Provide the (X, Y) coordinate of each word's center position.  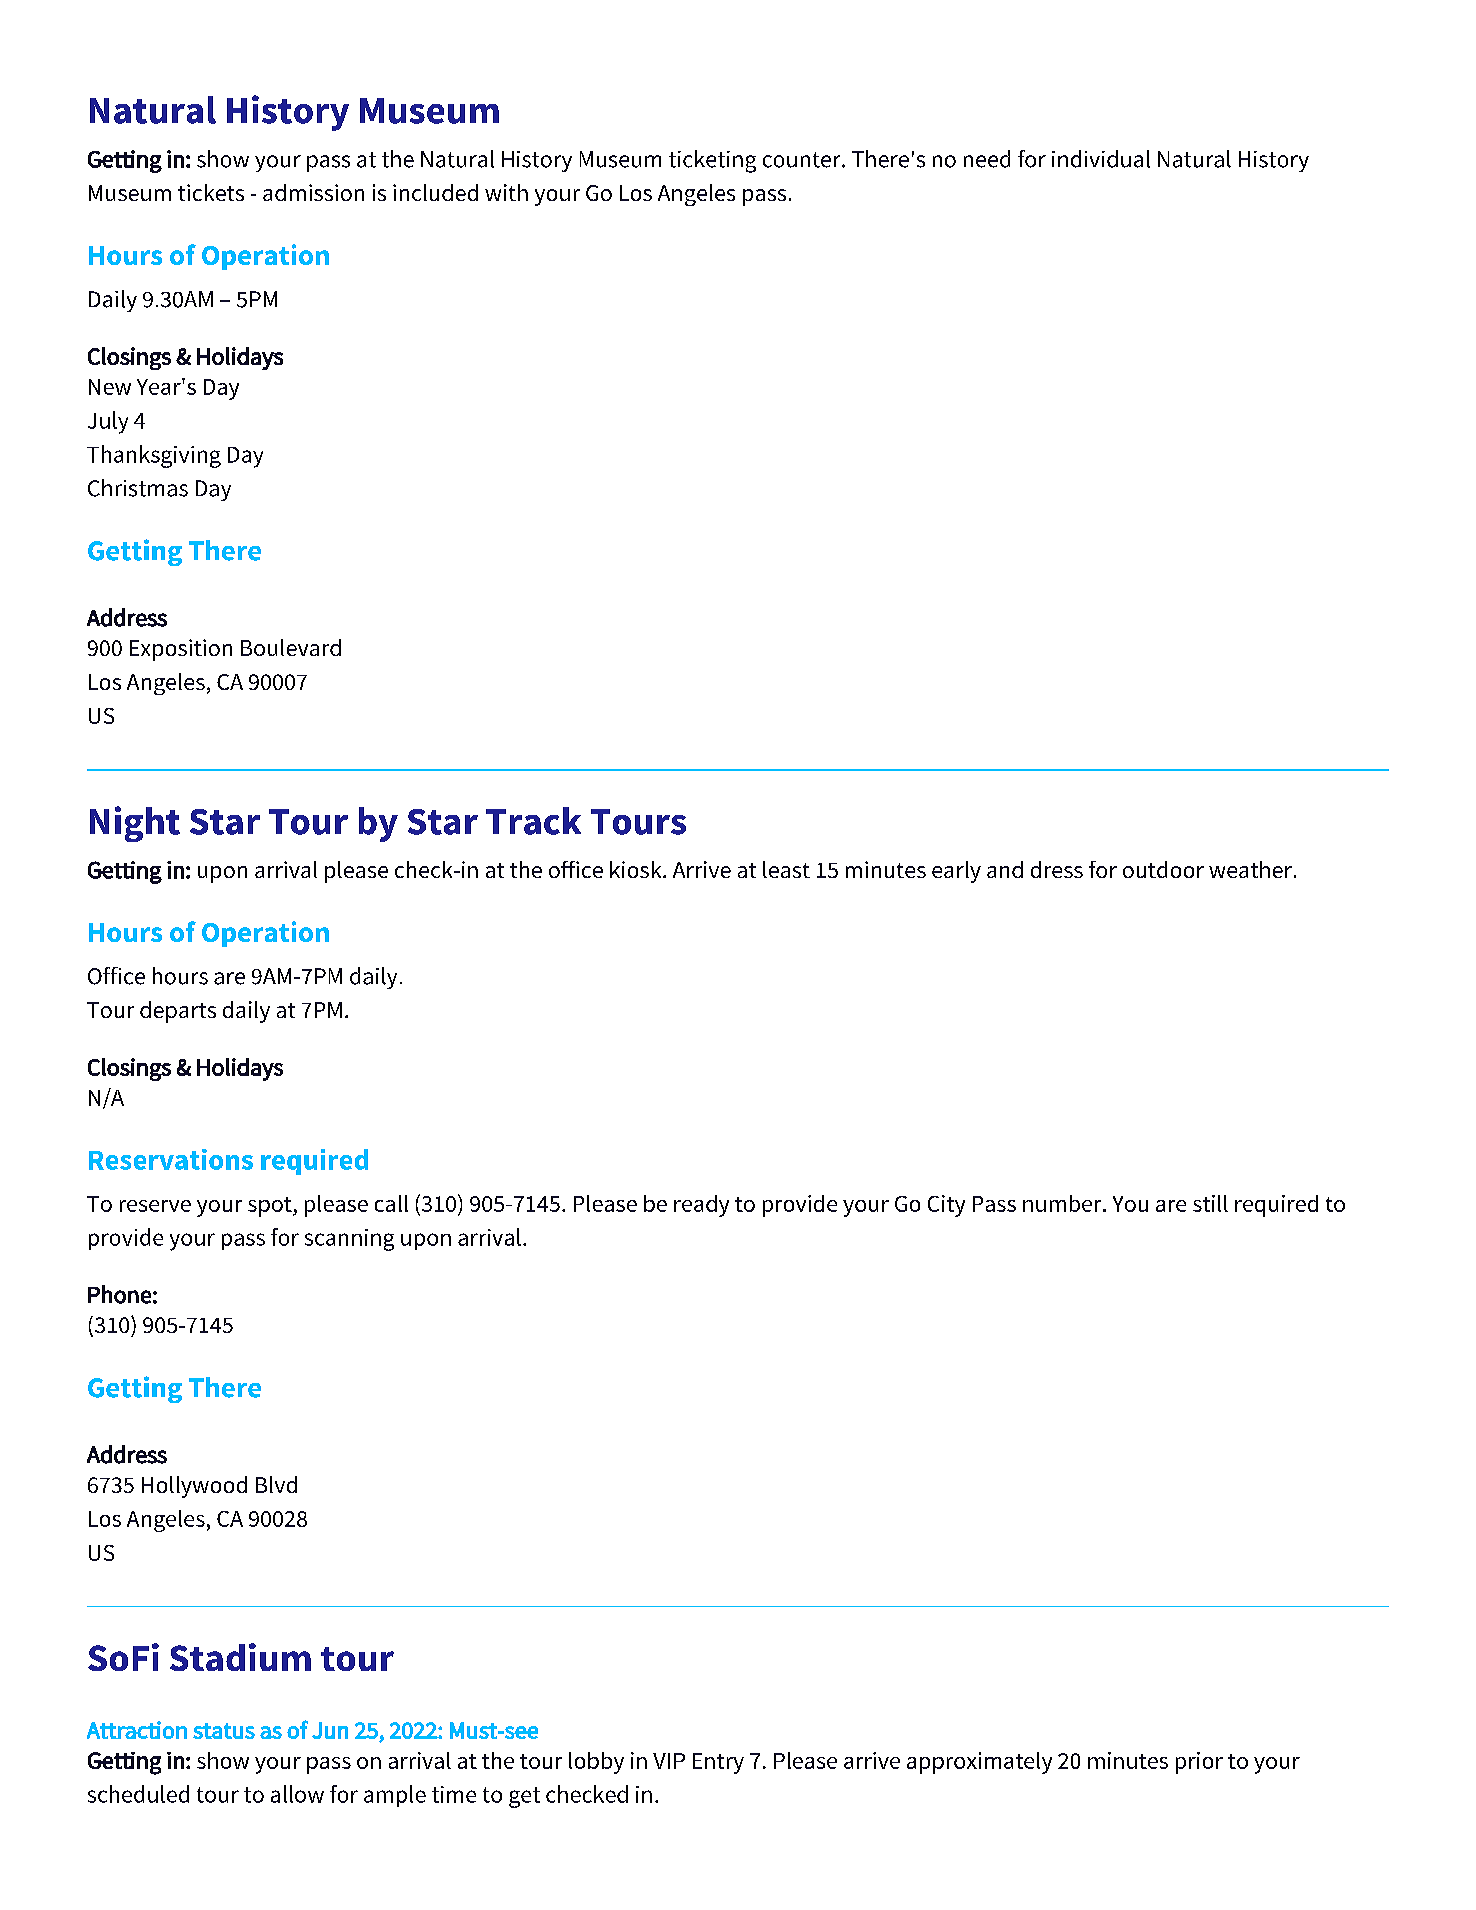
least (786, 869)
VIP (669, 1761)
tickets (211, 192)
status (224, 1731)
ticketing (712, 161)
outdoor (1163, 869)
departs (178, 1012)
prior (1199, 1763)
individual (1101, 159)
